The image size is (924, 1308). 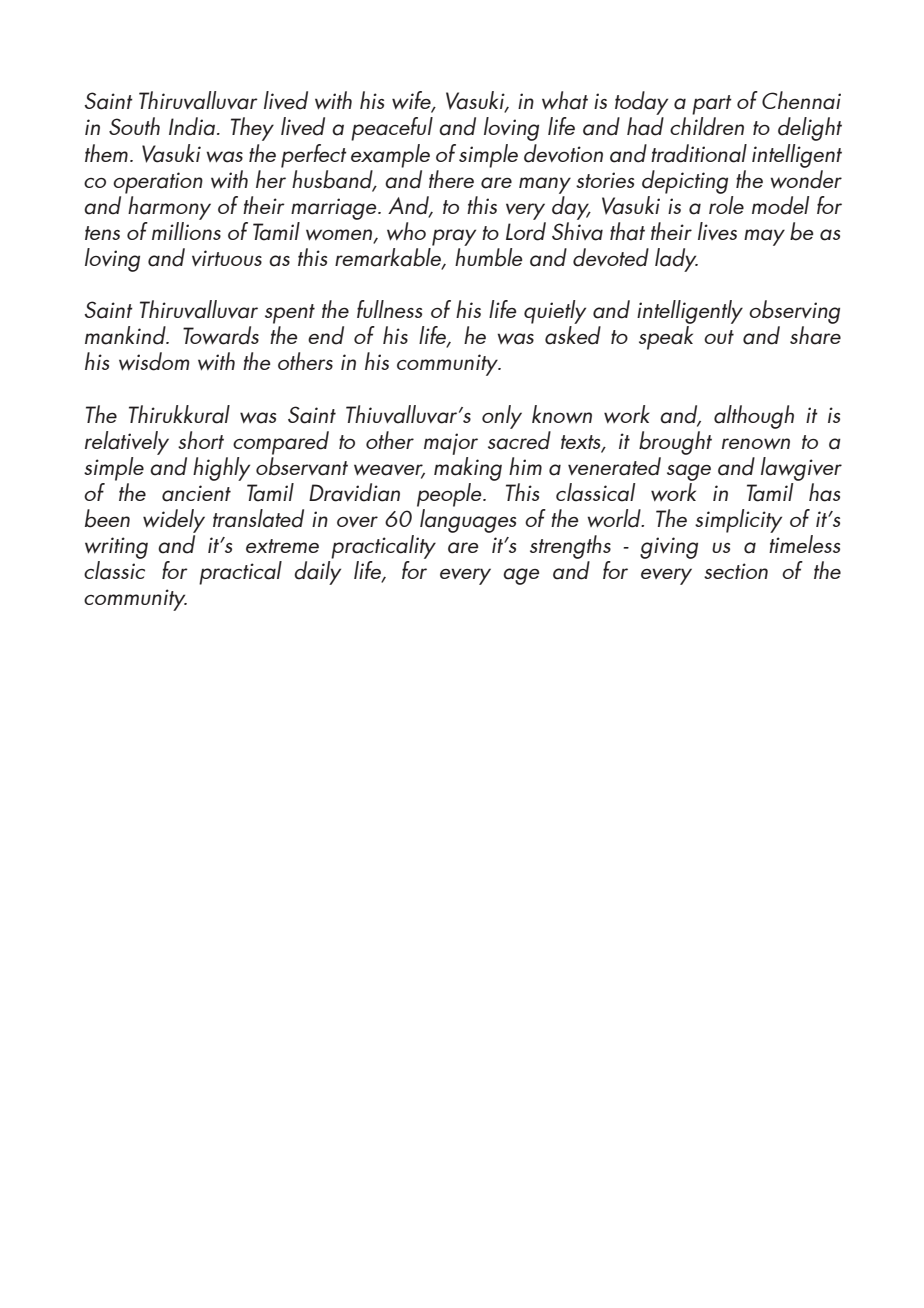 What do you see at coordinates (736, 571) in the document?
I see `section` at bounding box center [736, 571].
